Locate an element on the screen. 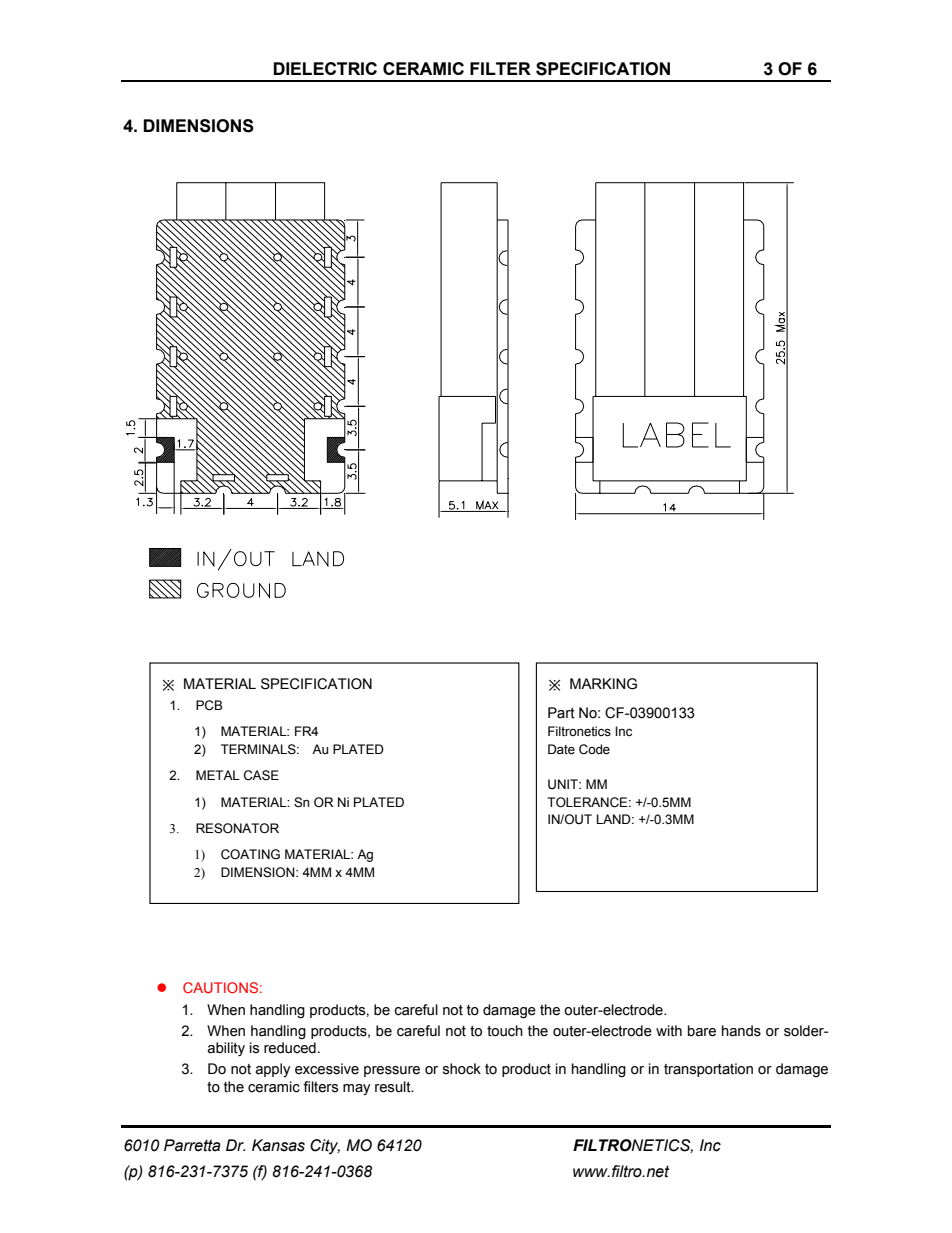 The image size is (952, 1233). PCB is located at coordinates (209, 705).
